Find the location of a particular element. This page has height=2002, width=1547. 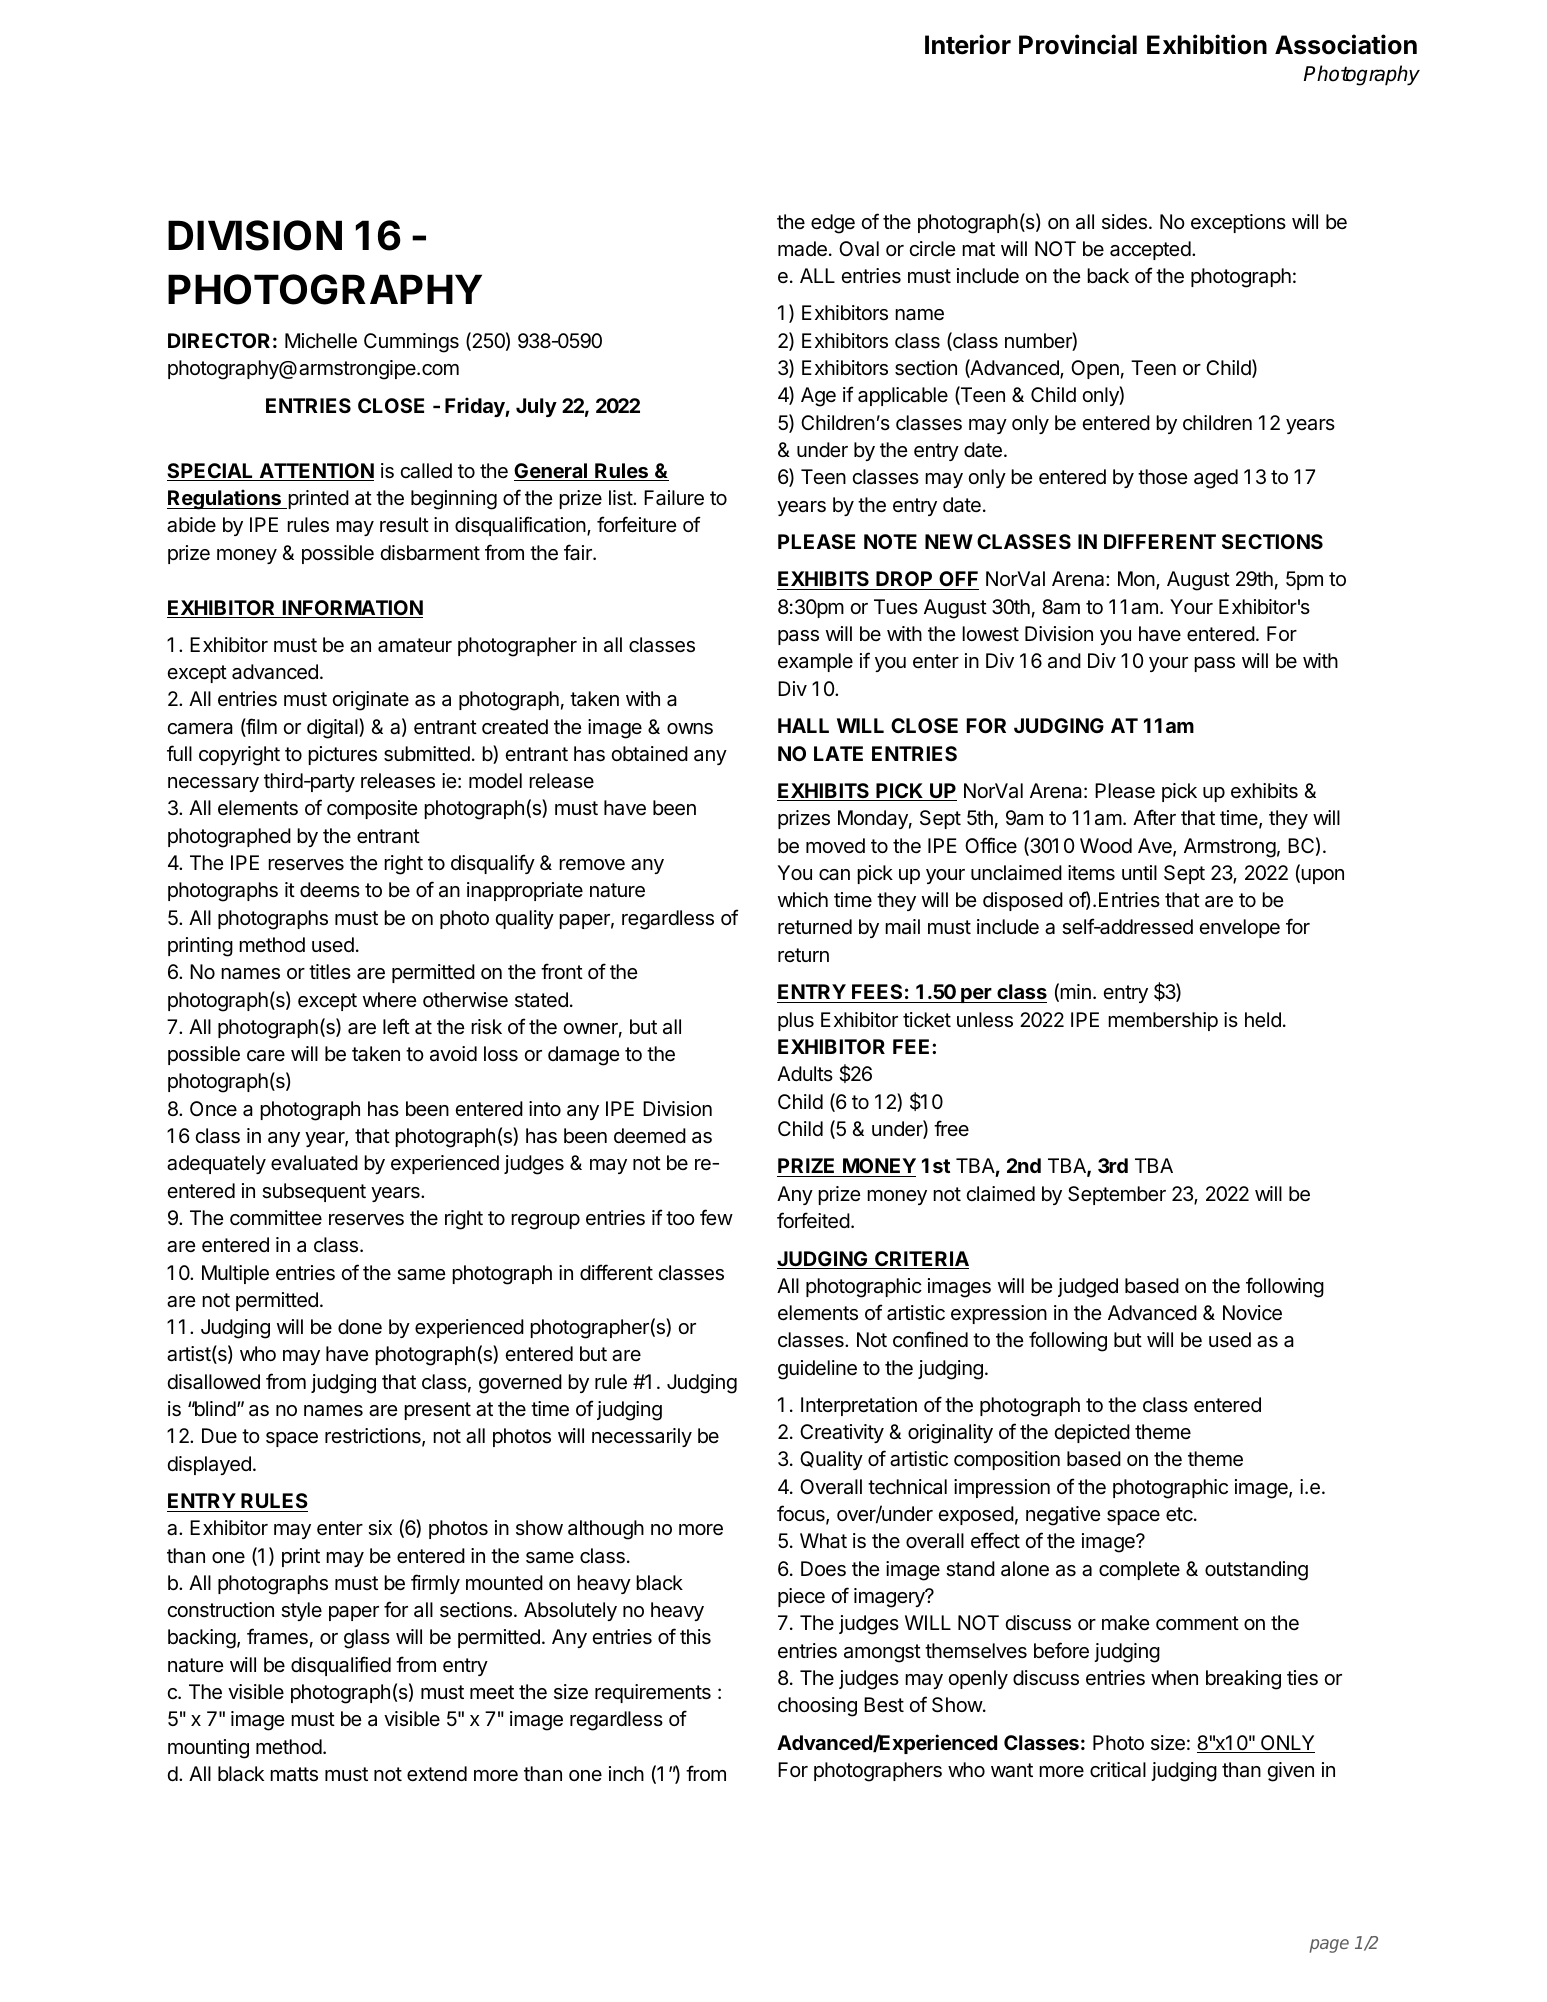

matts is located at coordinates (294, 1774).
